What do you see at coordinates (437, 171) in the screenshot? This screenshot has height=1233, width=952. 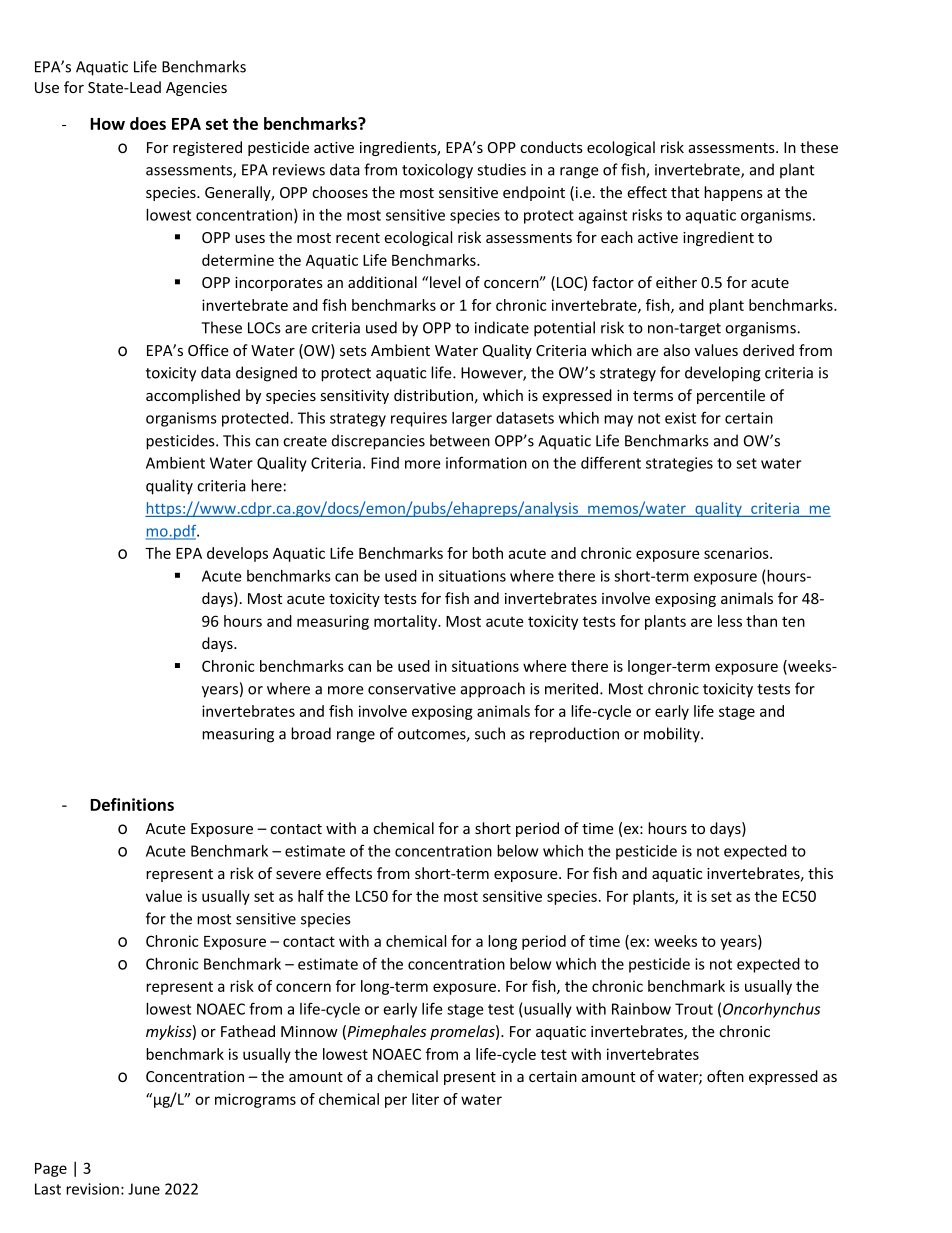 I see `toxicology` at bounding box center [437, 171].
